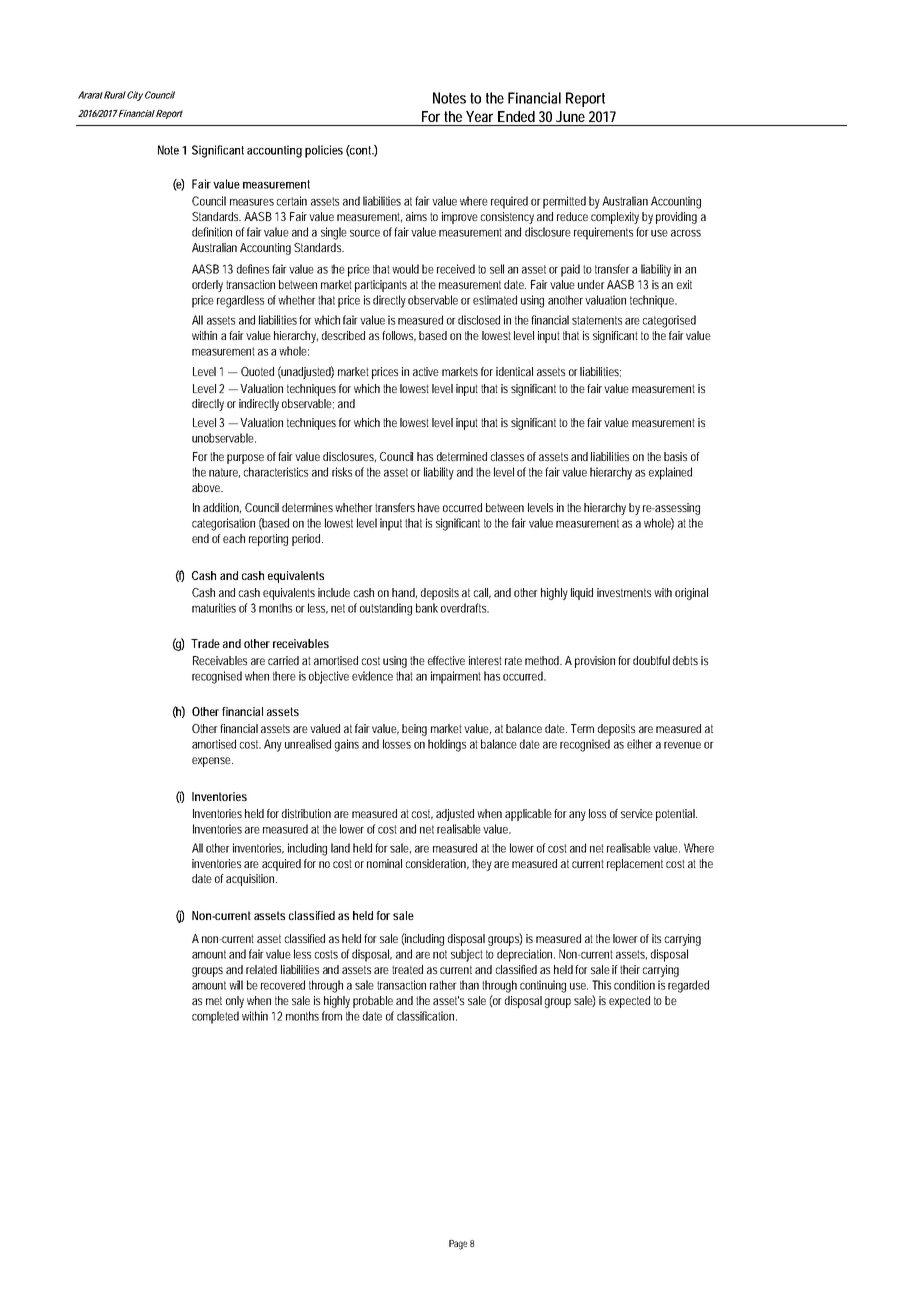 This image has width=924, height=1308. I want to click on Trade, so click(205, 643).
